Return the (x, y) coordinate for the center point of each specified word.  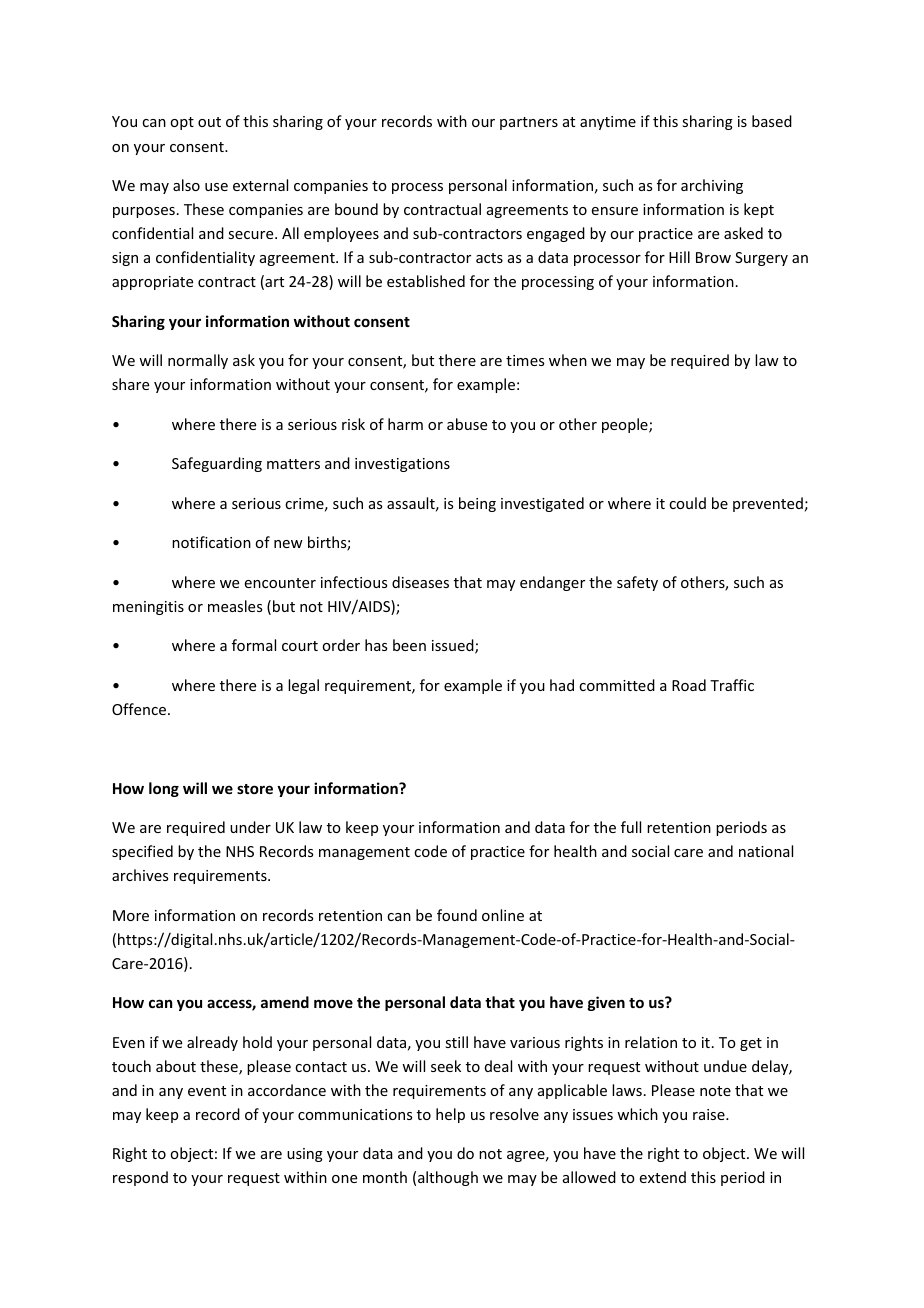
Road (689, 685)
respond (140, 1178)
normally (198, 361)
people (626, 425)
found (457, 915)
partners (529, 123)
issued (454, 646)
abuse (467, 424)
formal (254, 645)
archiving (712, 186)
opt (182, 123)
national (766, 851)
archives (140, 875)
